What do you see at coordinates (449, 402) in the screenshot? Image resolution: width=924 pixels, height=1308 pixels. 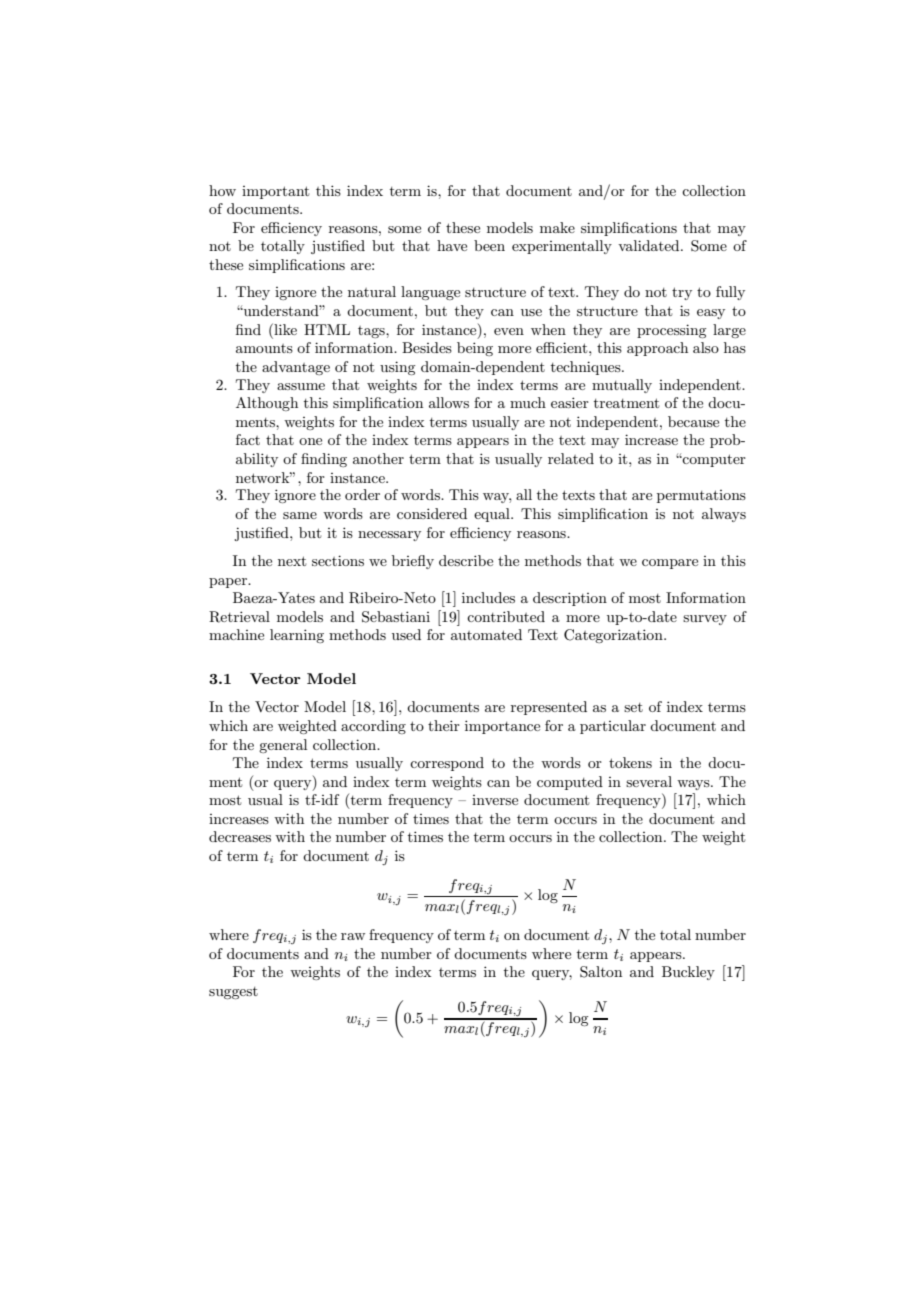 I see `allows` at bounding box center [449, 402].
